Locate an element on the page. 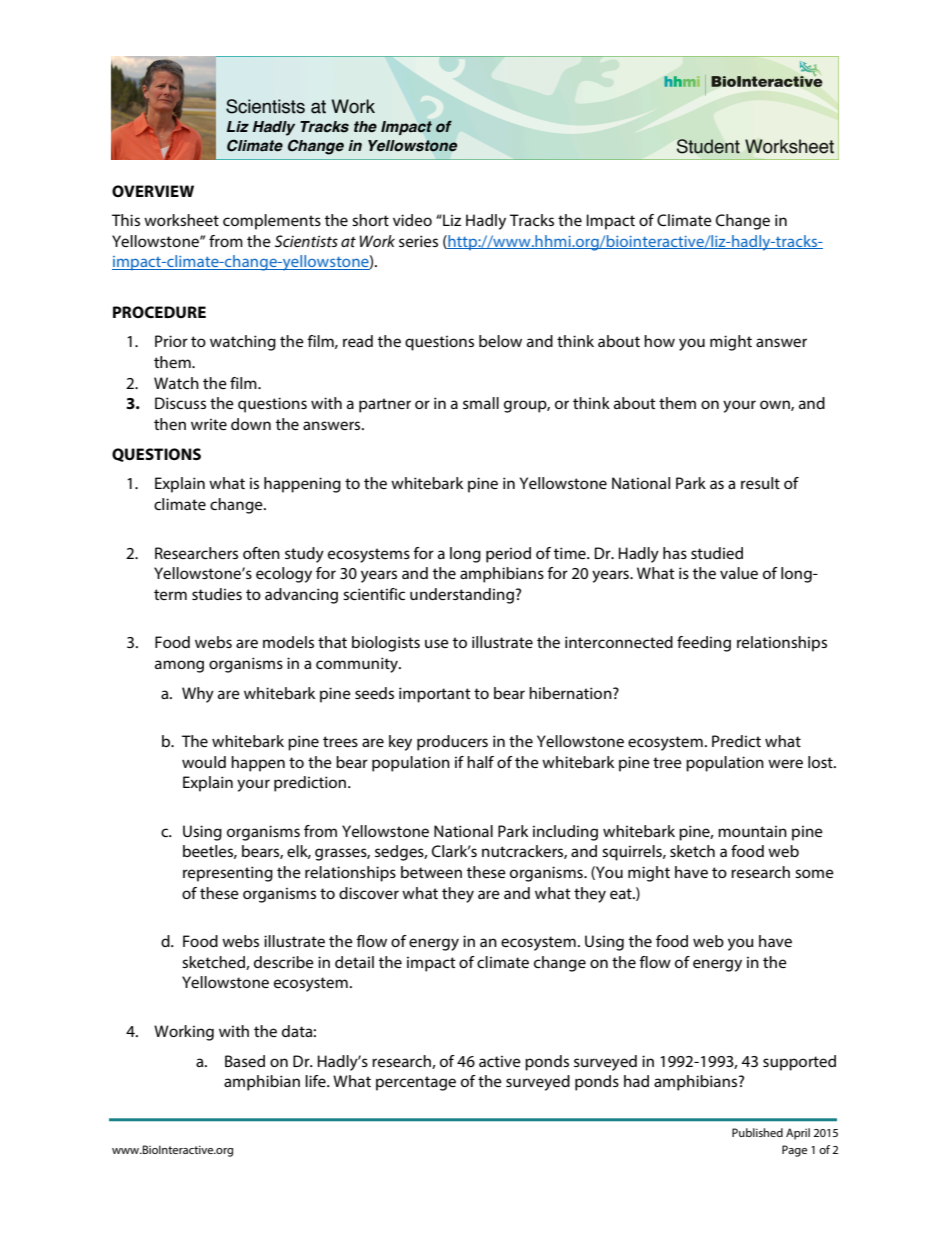 The height and width of the image is (1233, 952). video is located at coordinates (412, 220).
